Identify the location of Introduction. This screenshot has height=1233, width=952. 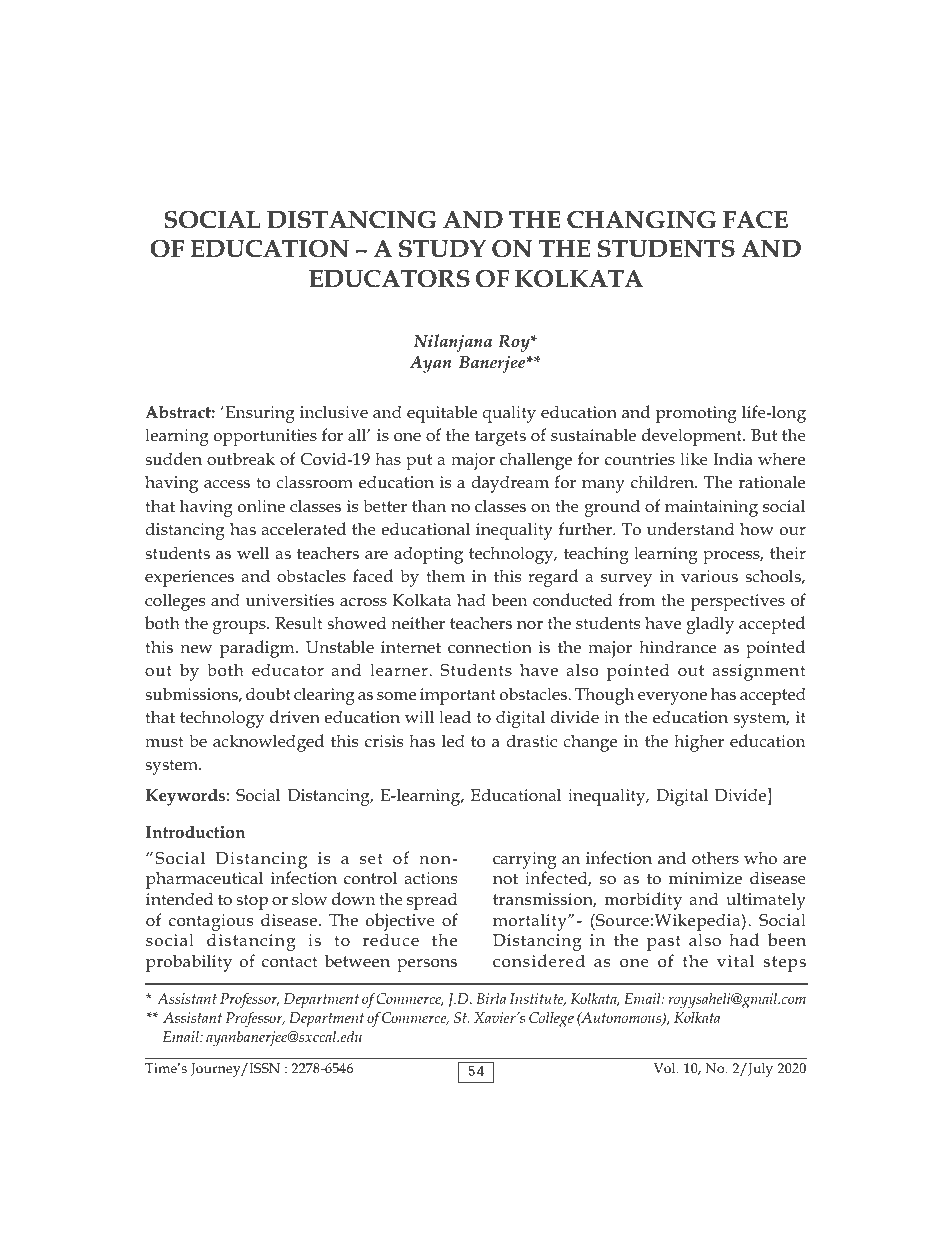
(195, 832).
